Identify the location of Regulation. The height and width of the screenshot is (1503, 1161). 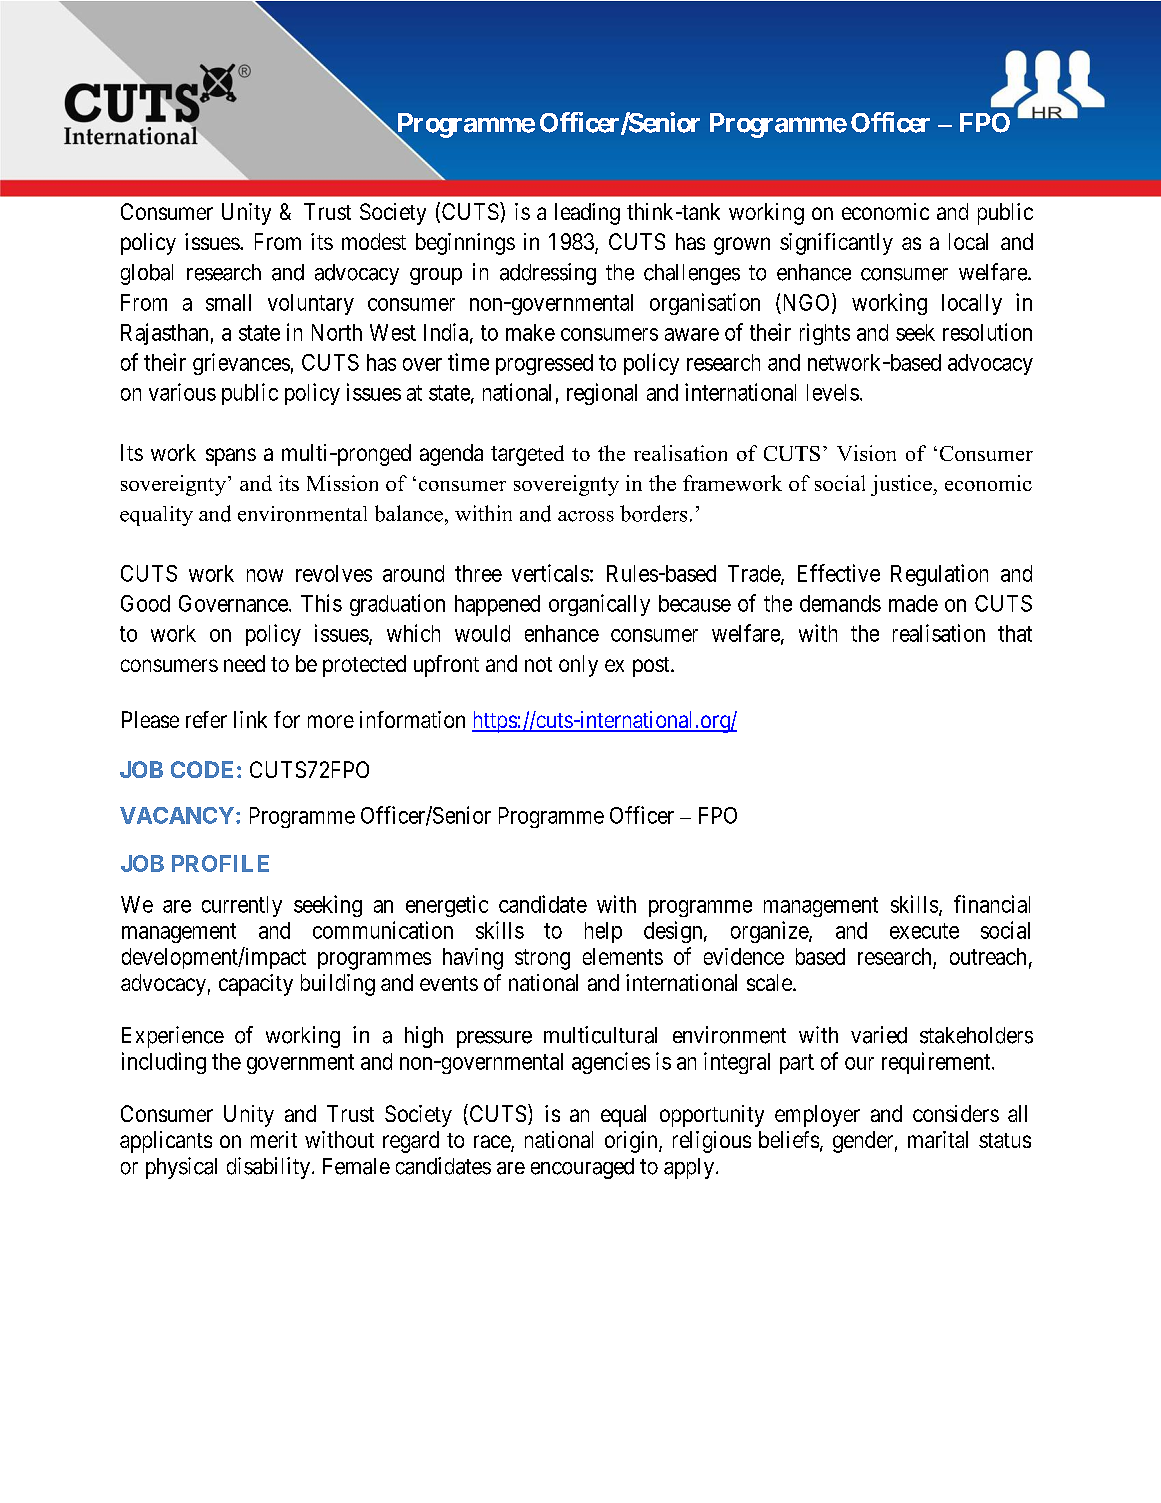
(939, 575).
